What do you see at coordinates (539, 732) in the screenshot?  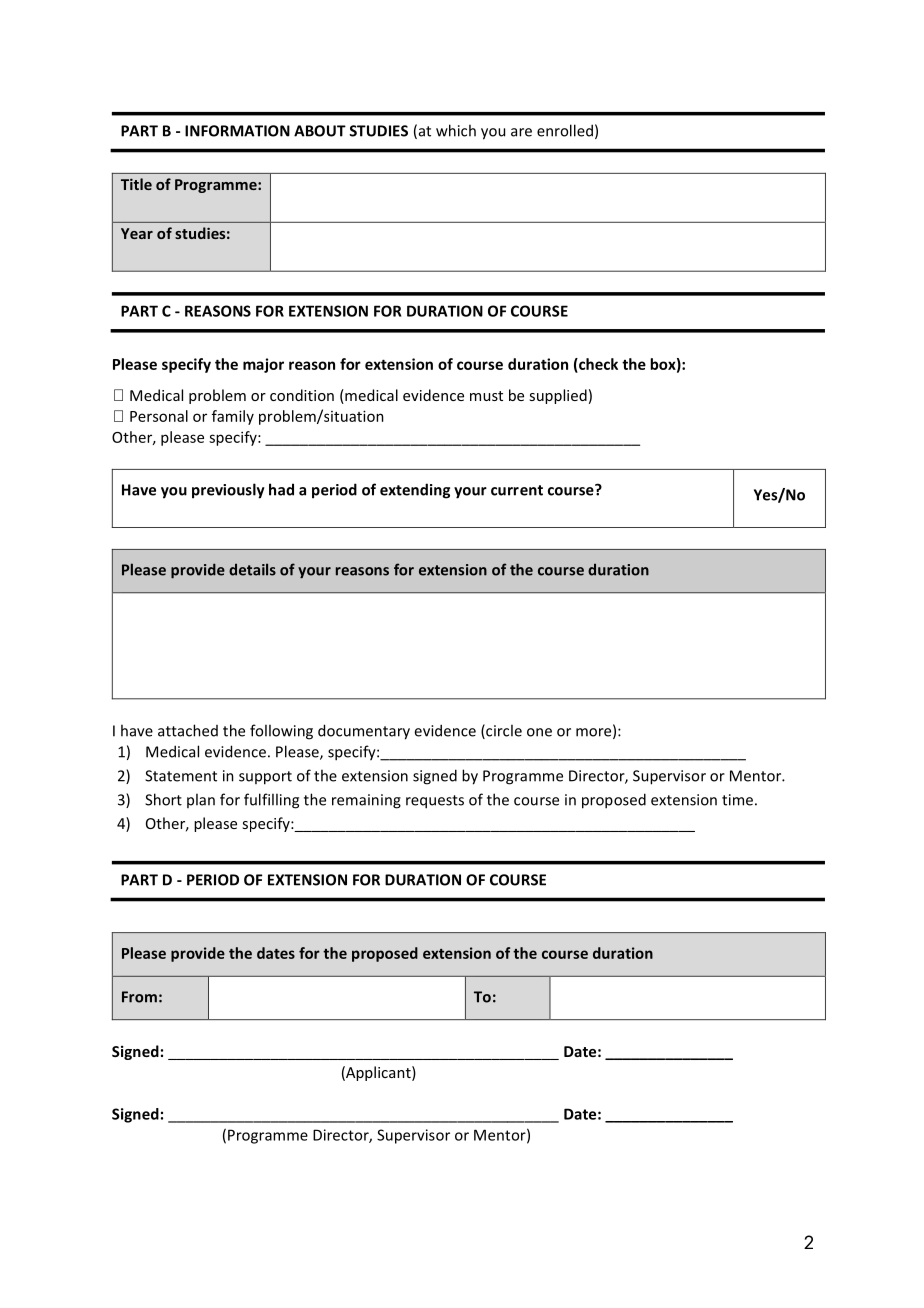 I see `one` at bounding box center [539, 732].
